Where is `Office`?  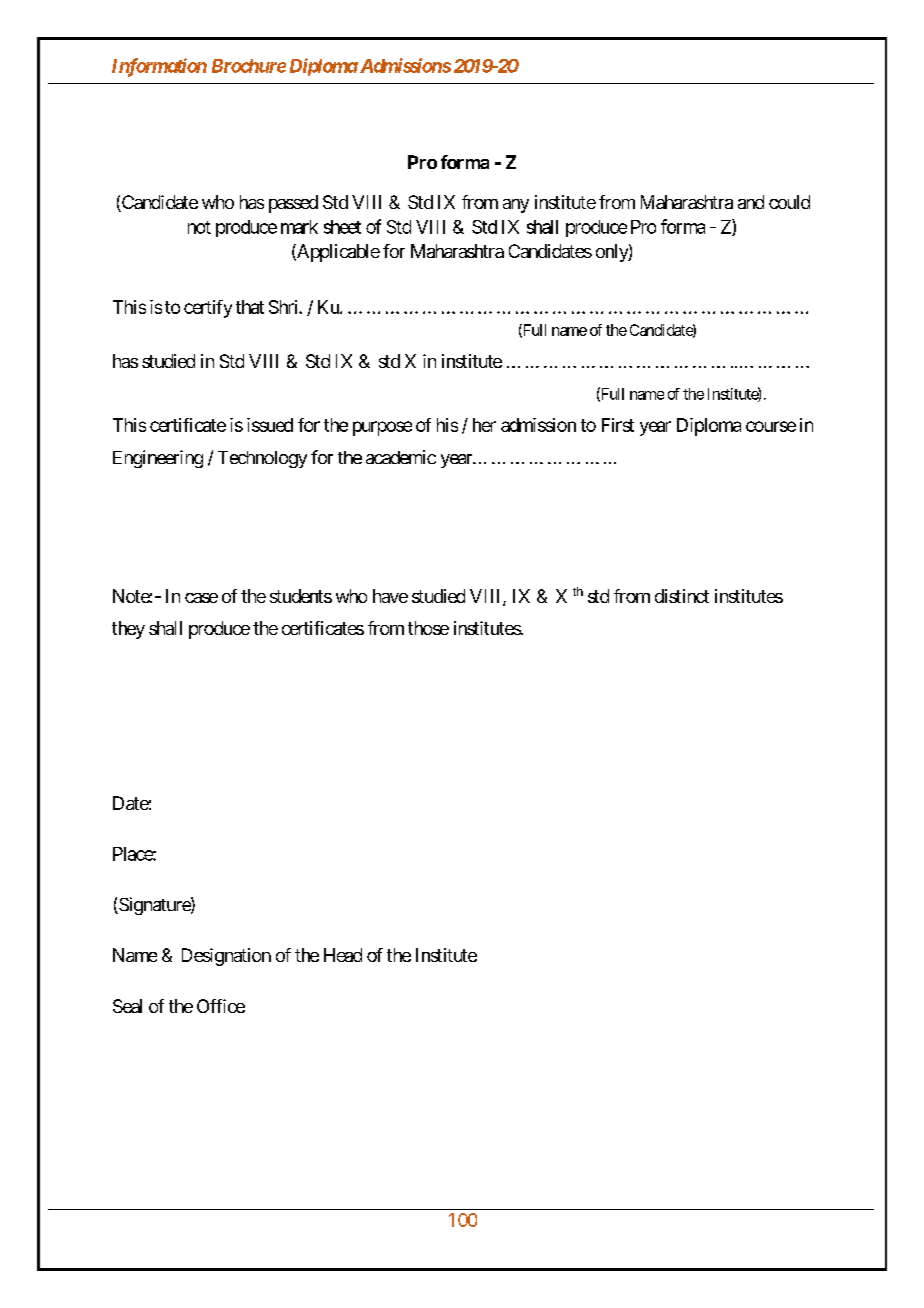
Office is located at coordinates (221, 1006).
